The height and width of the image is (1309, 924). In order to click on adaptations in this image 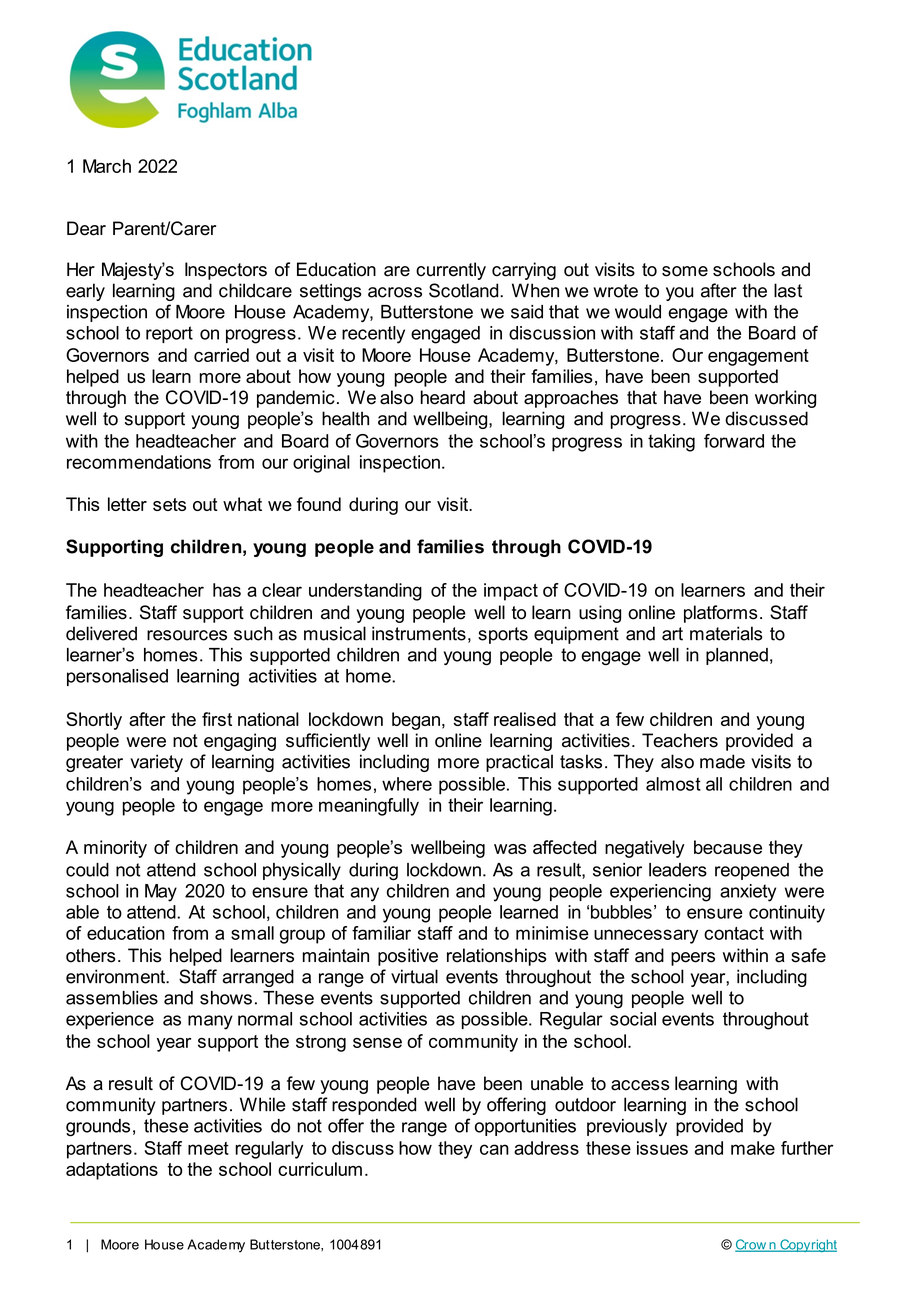, I will do `click(112, 1171)`.
